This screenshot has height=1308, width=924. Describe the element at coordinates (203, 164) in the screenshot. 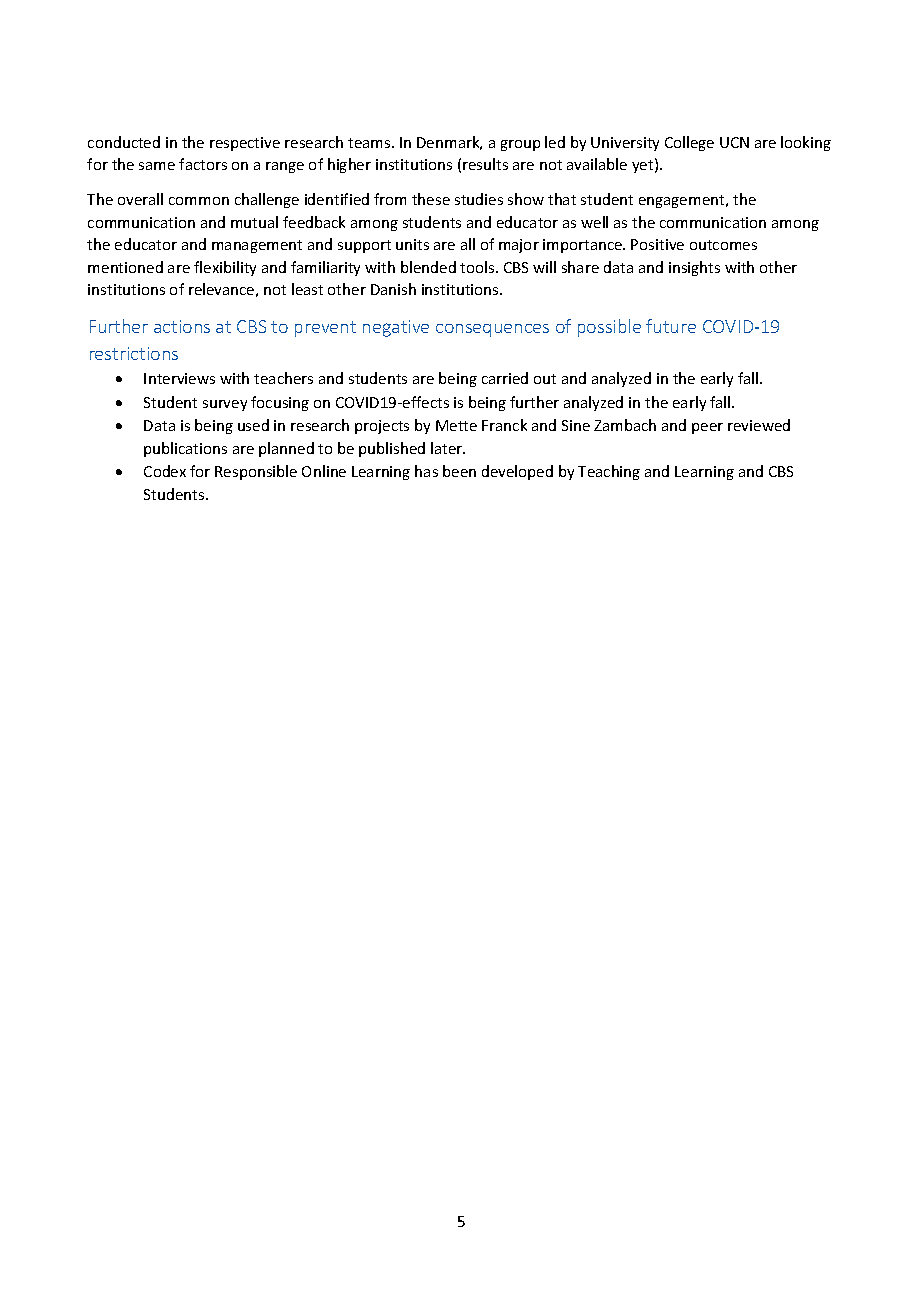

I see `factors` at that location.
